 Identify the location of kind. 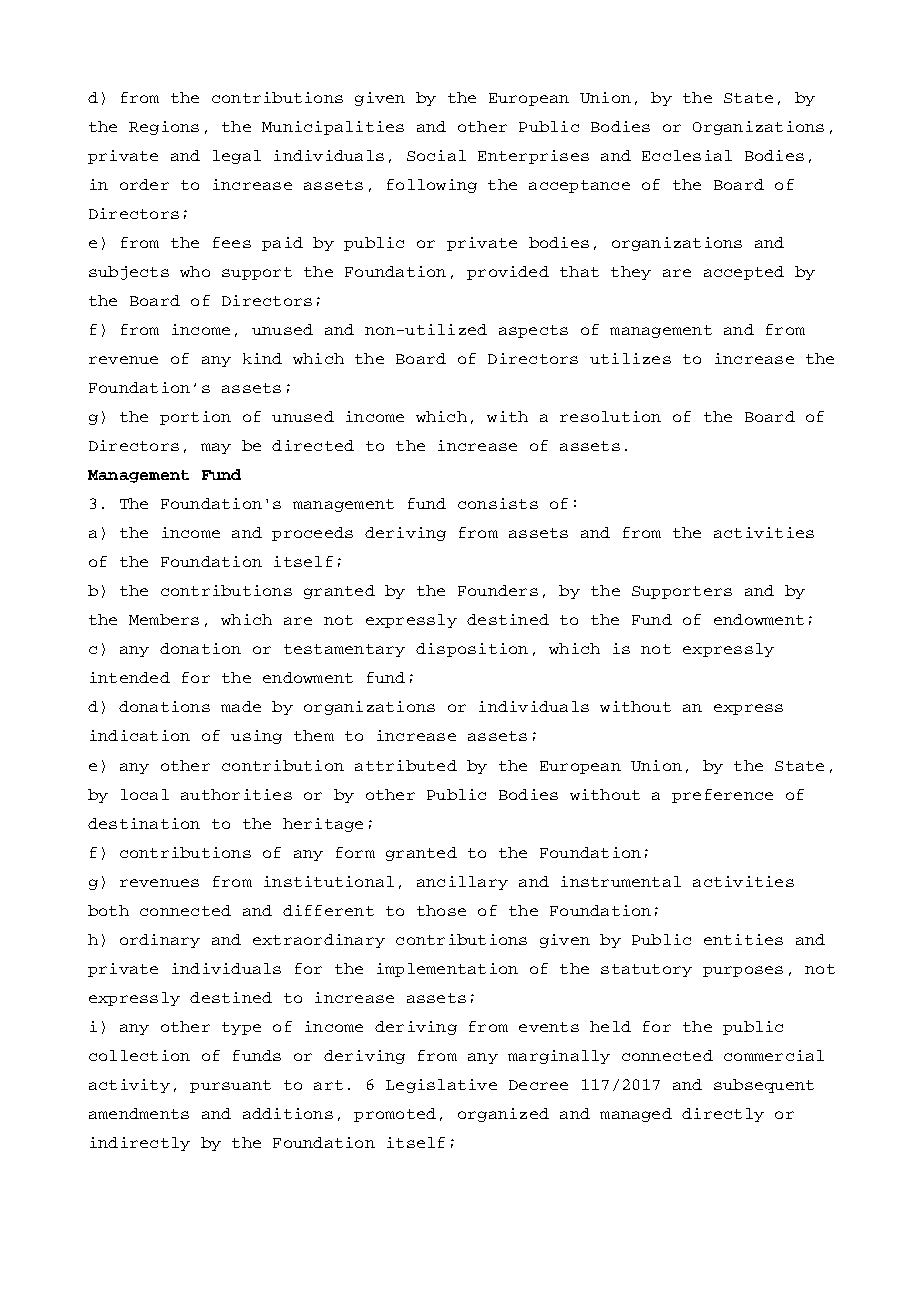
(262, 358).
